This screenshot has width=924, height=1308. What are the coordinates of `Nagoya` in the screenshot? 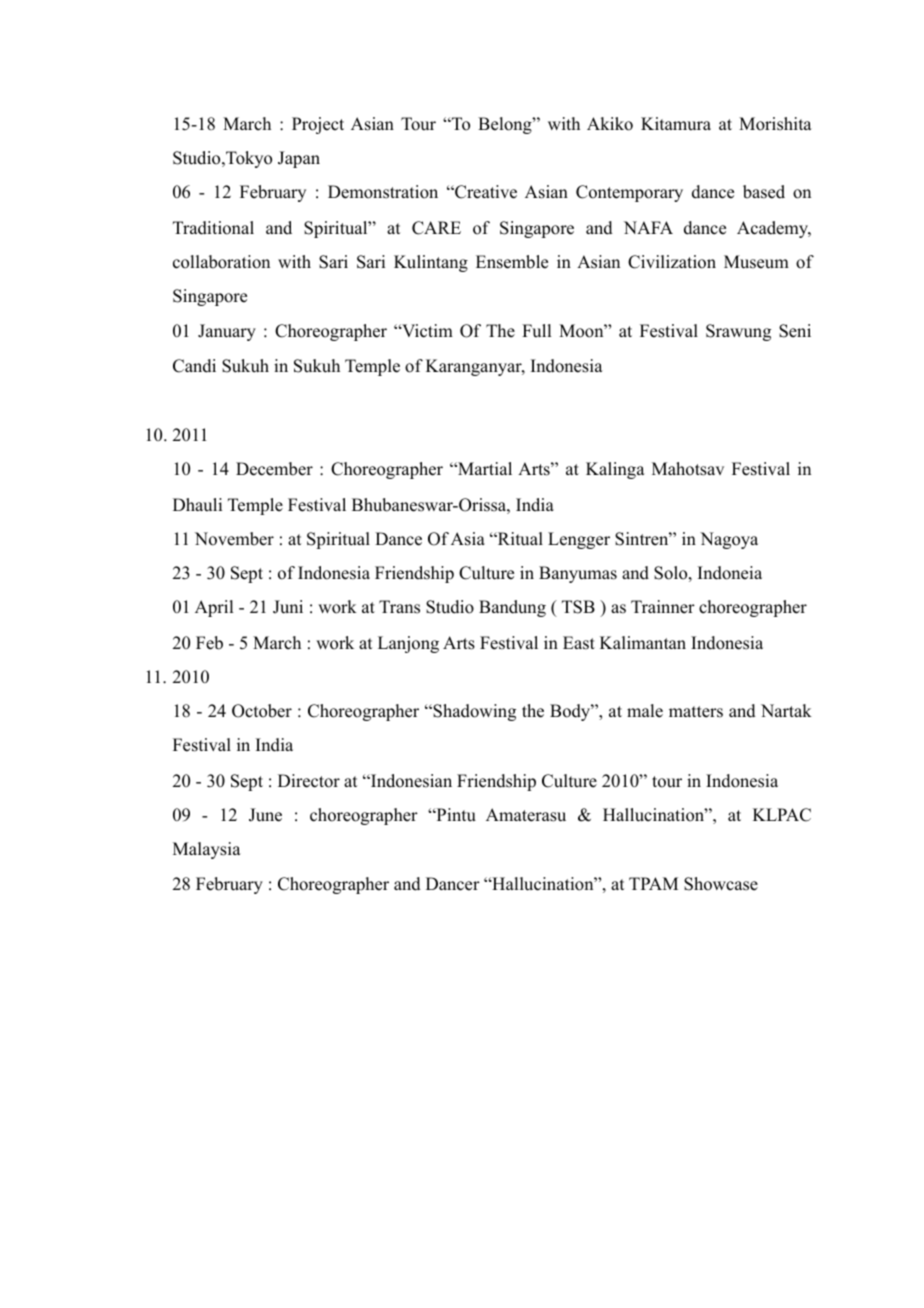 It's located at (729, 540).
